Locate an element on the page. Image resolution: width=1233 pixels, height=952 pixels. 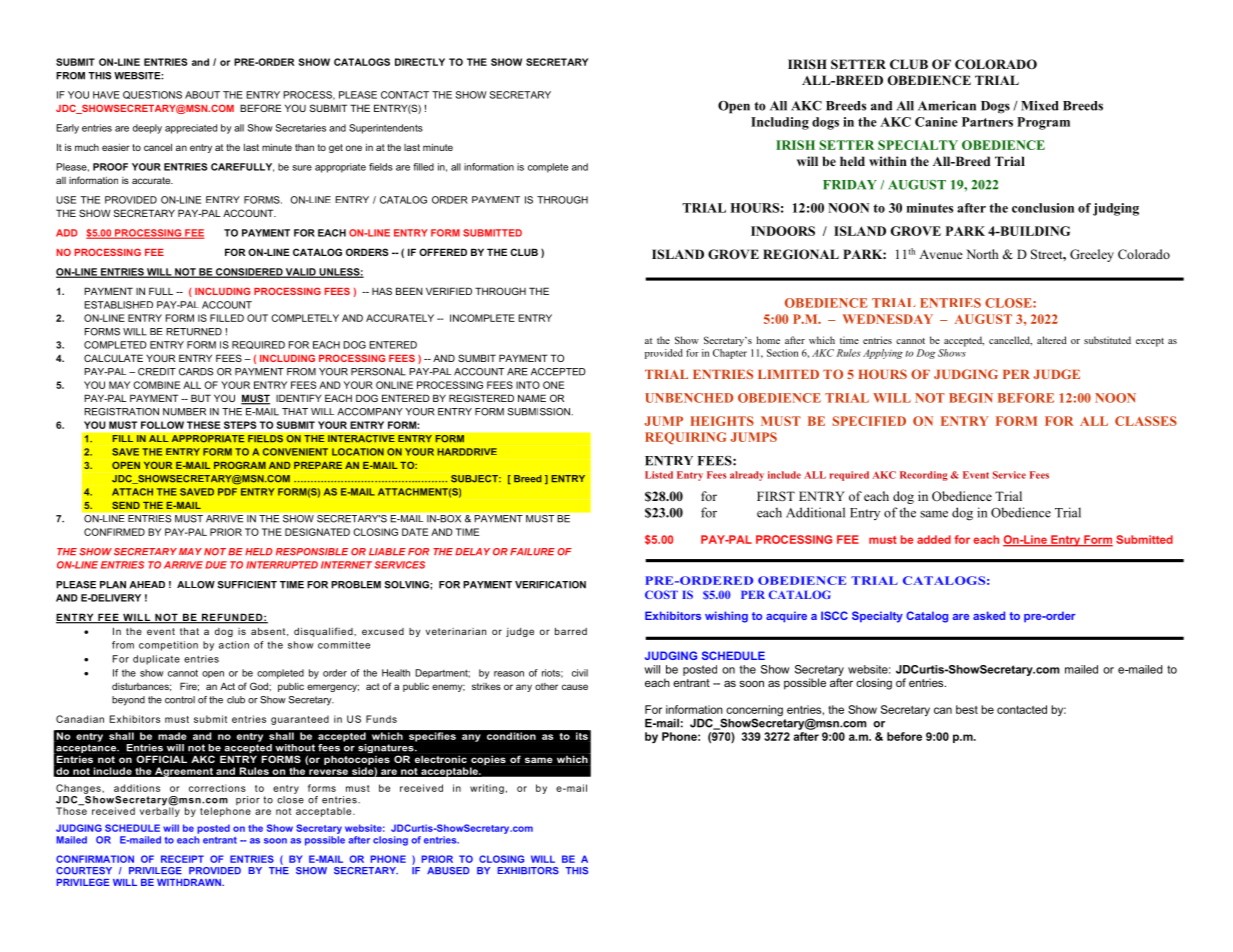
ABOUT is located at coordinates (202, 95).
